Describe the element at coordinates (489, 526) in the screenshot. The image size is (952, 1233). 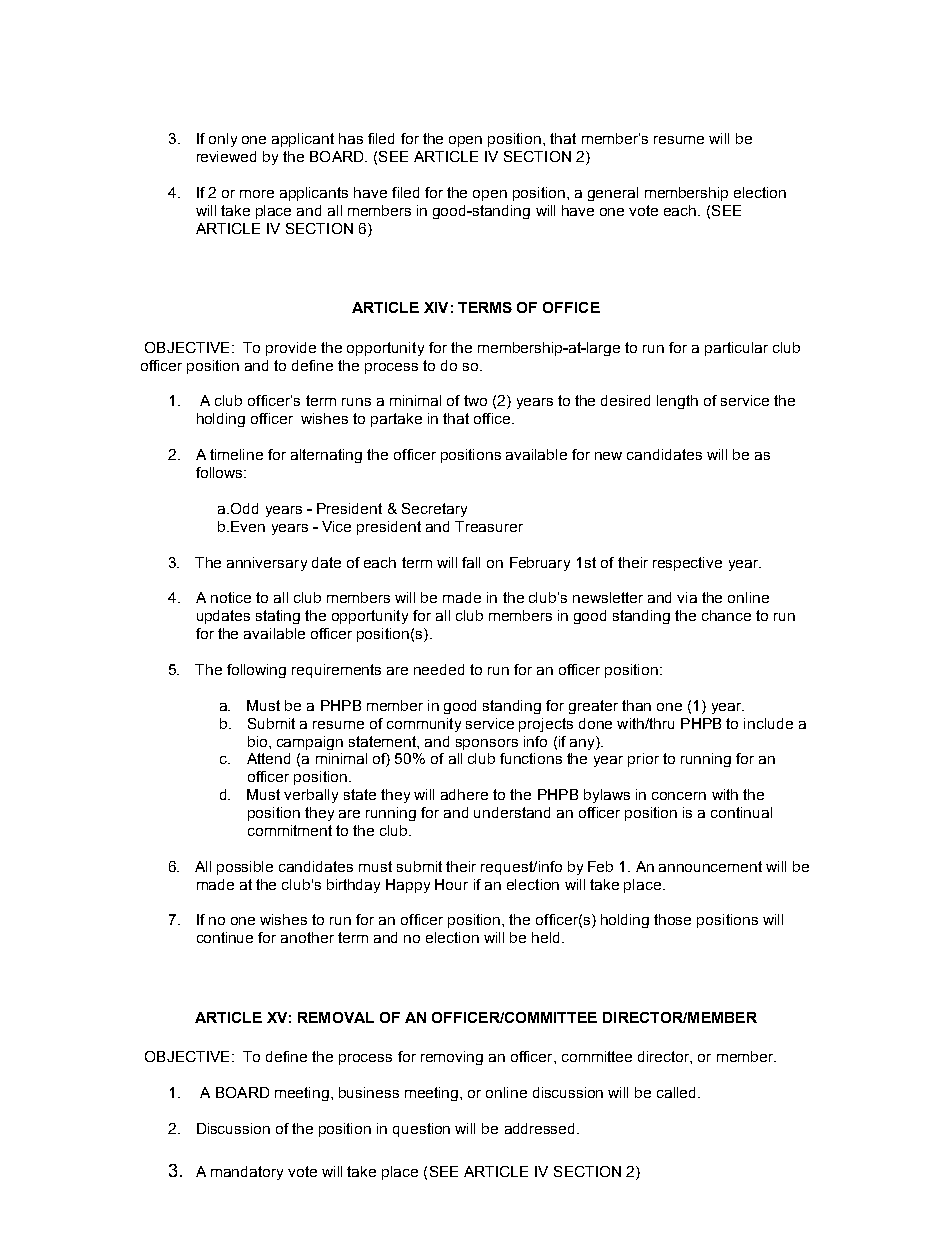
I see `Treasurer` at that location.
